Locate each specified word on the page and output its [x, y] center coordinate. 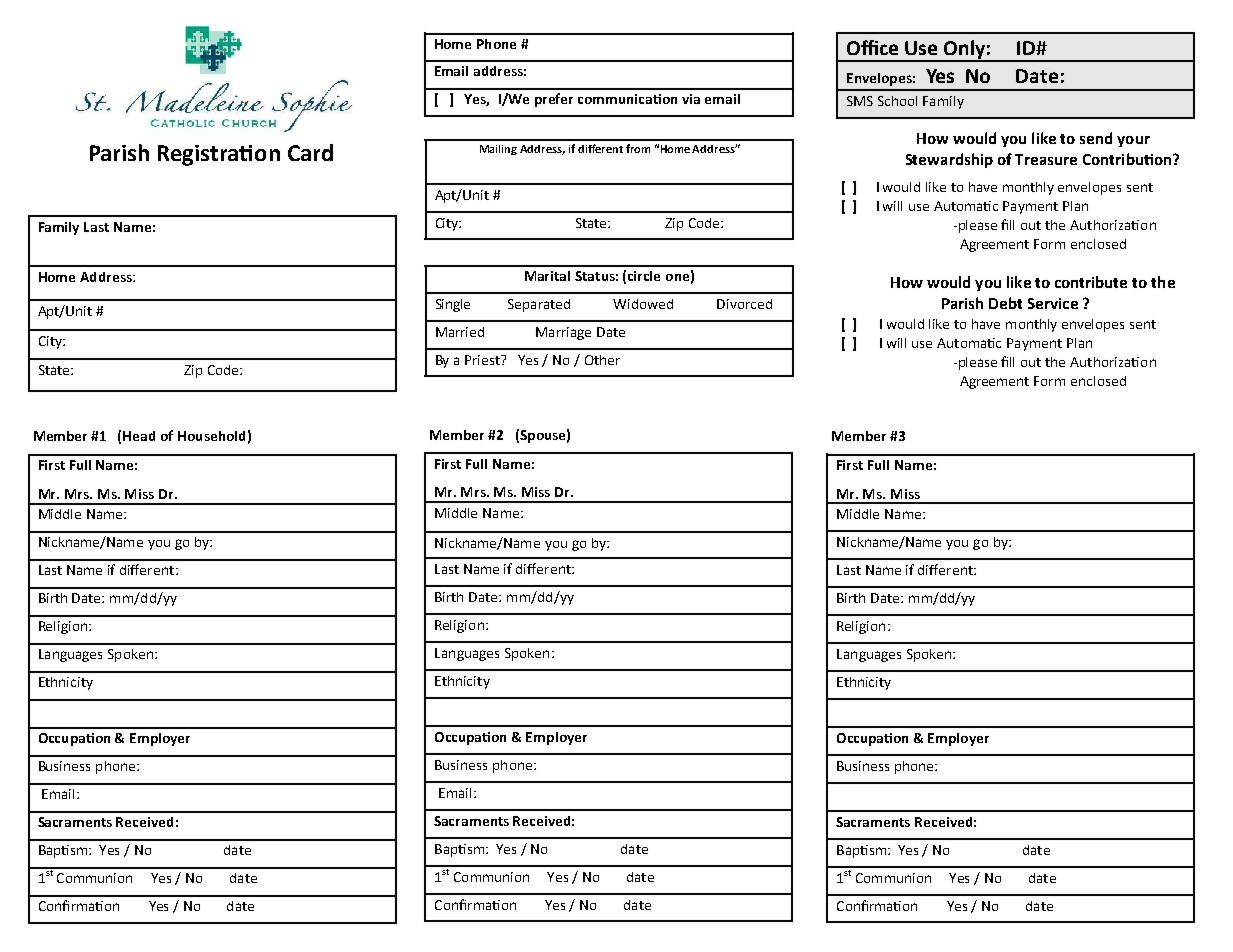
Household [211, 436]
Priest [483, 360]
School [897, 101]
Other [602, 360]
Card [310, 152]
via [691, 99]
